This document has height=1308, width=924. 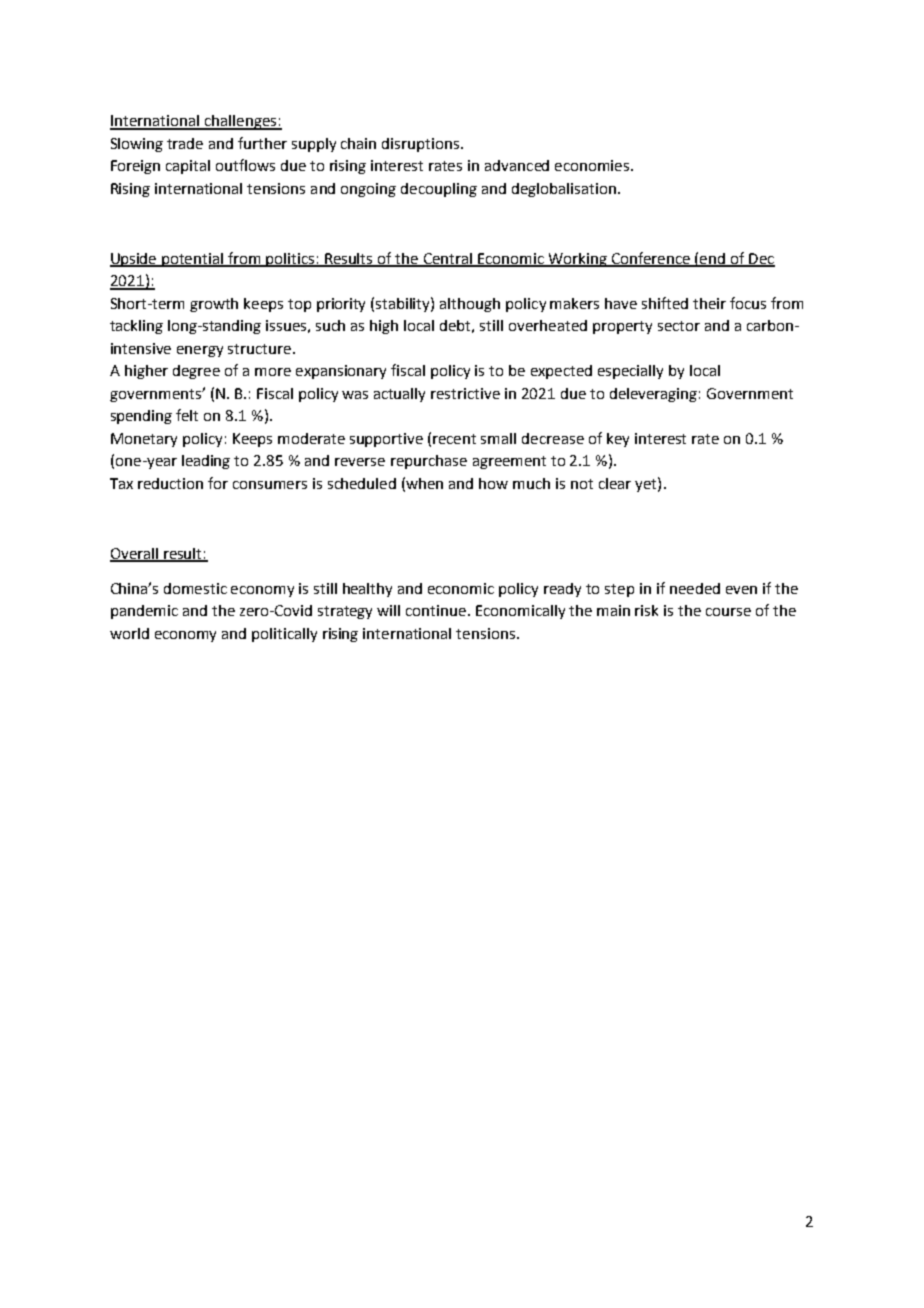 I want to click on economies, so click(x=593, y=165).
